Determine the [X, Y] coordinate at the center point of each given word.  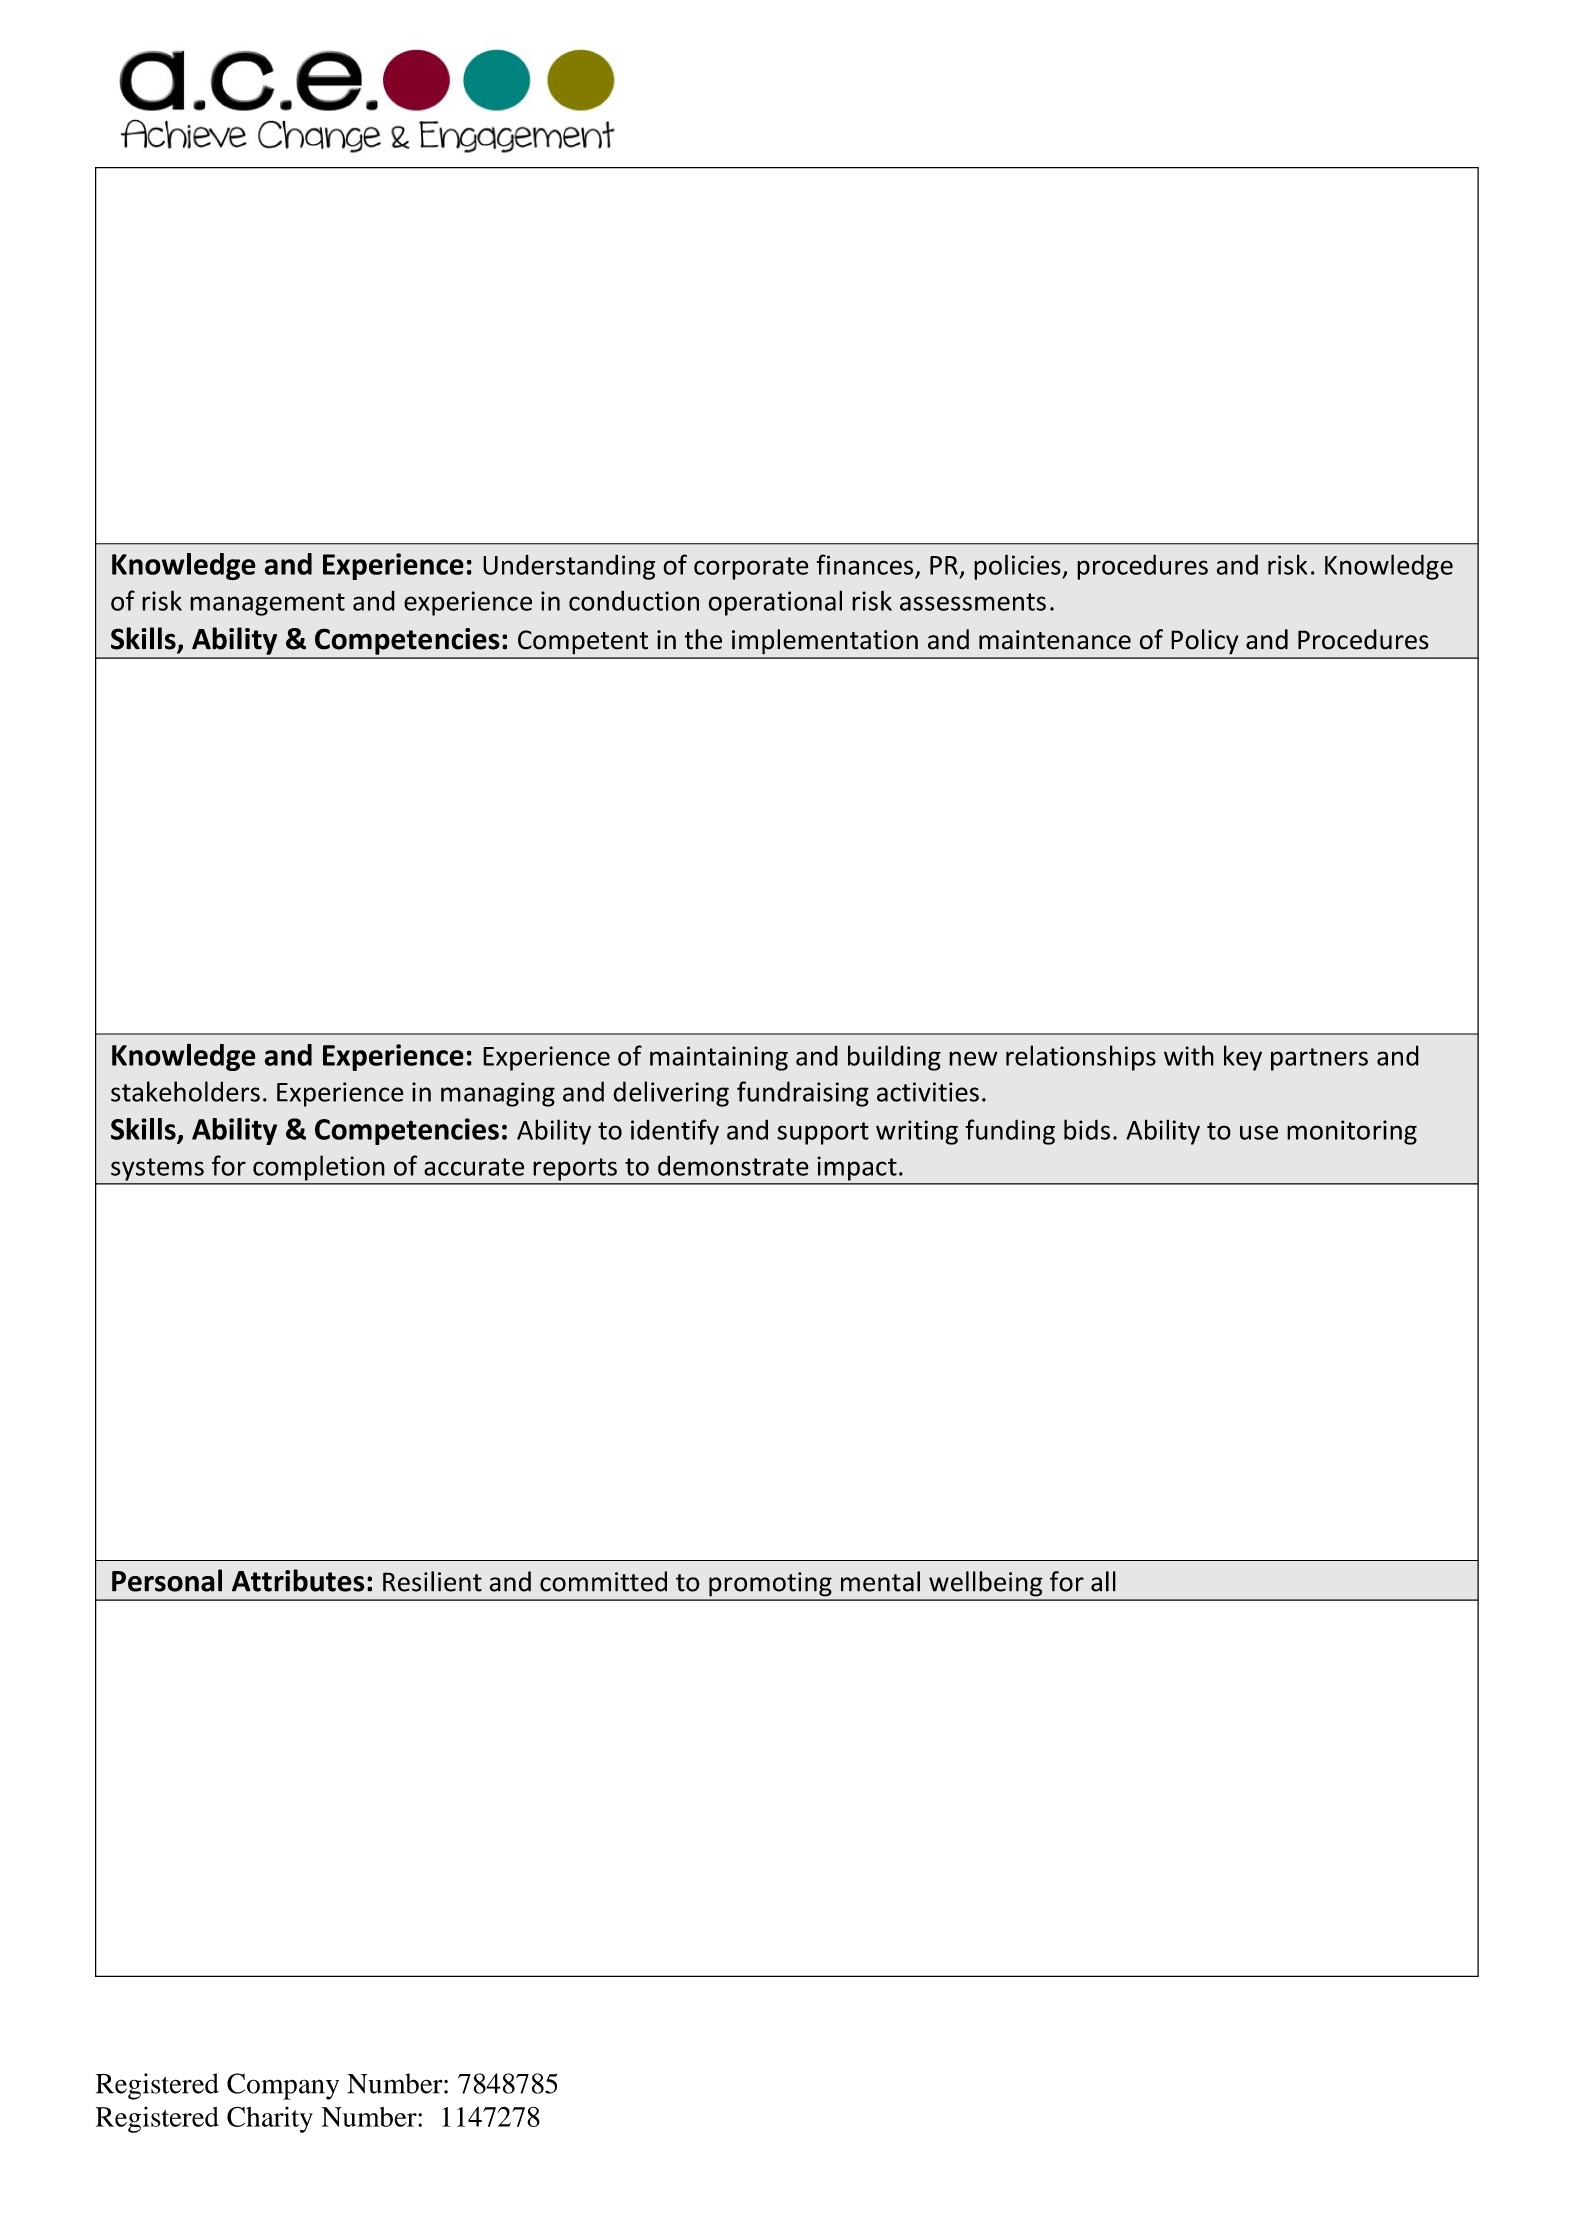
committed [603, 1581]
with [1189, 1055]
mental [880, 1581]
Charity [270, 2119]
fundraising [803, 1094]
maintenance [1055, 640]
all [1103, 1581]
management [267, 604]
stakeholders [185, 1091]
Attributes [298, 1580]
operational [775, 603]
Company [283, 2086]
